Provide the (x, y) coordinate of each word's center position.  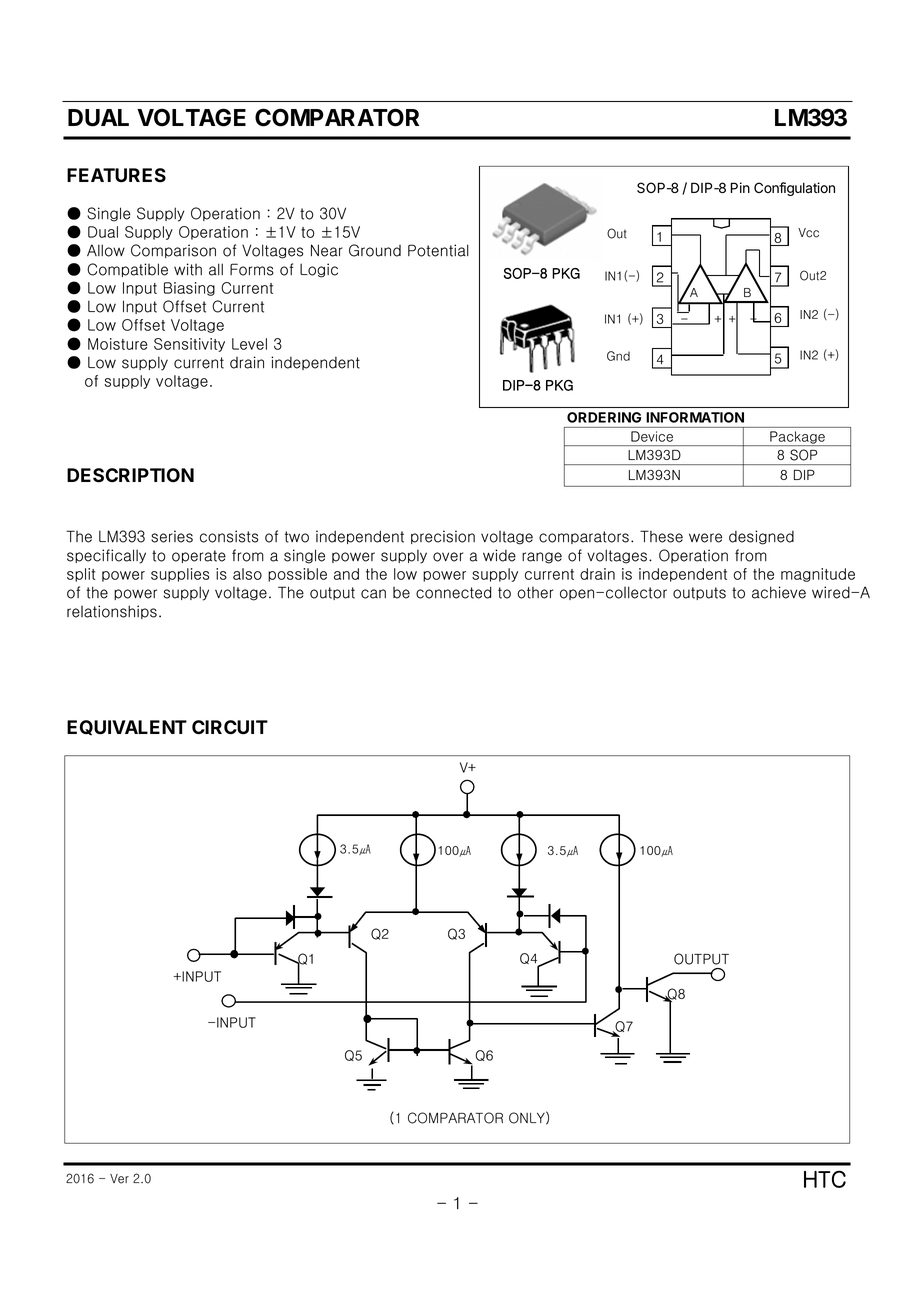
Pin (740, 187)
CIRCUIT (230, 727)
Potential (438, 250)
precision (443, 537)
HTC (825, 1179)
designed (761, 537)
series (172, 536)
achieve (779, 592)
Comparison (173, 251)
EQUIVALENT (127, 727)
